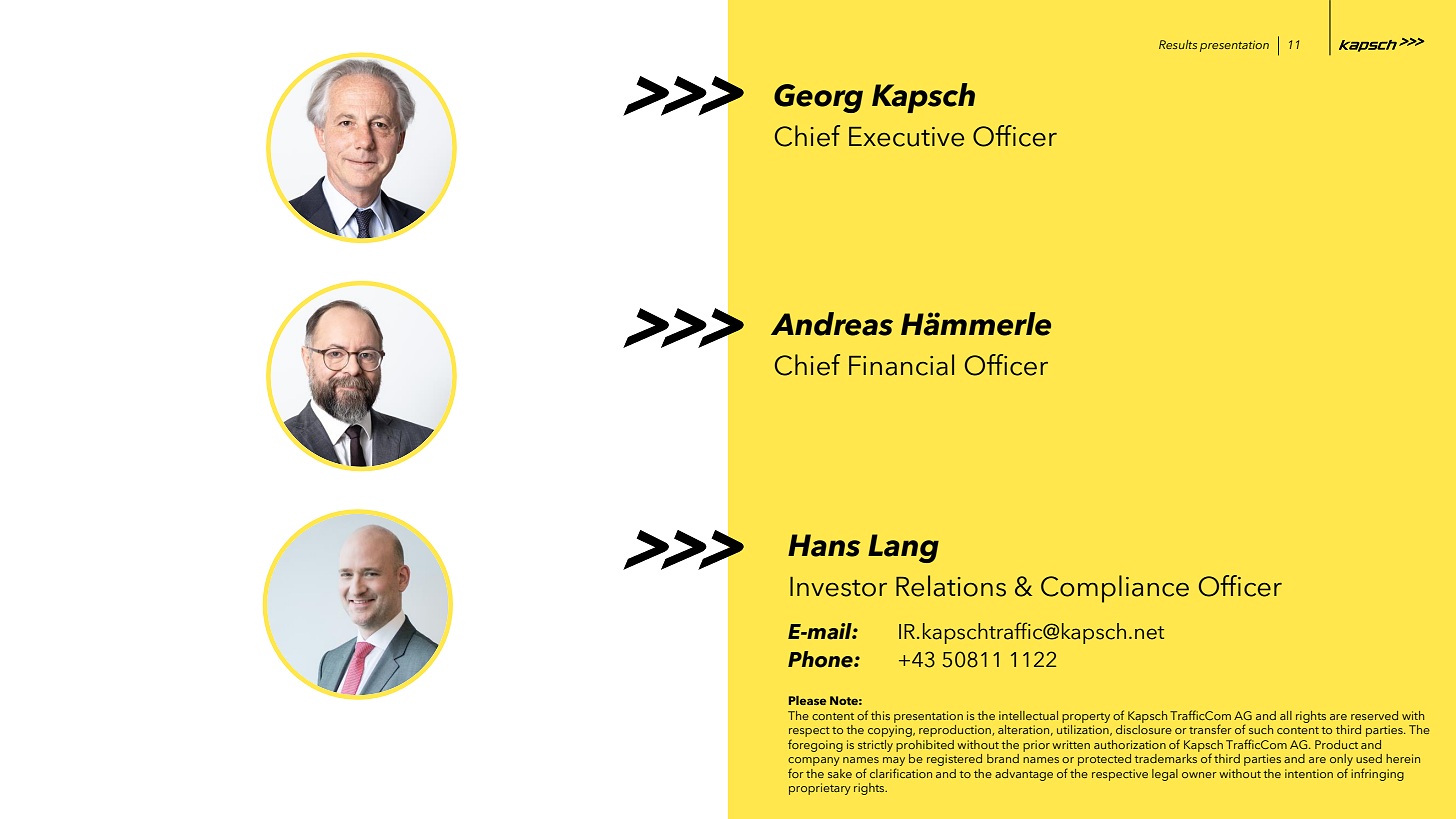  What do you see at coordinates (1374, 715) in the screenshot?
I see `reserved` at bounding box center [1374, 715].
